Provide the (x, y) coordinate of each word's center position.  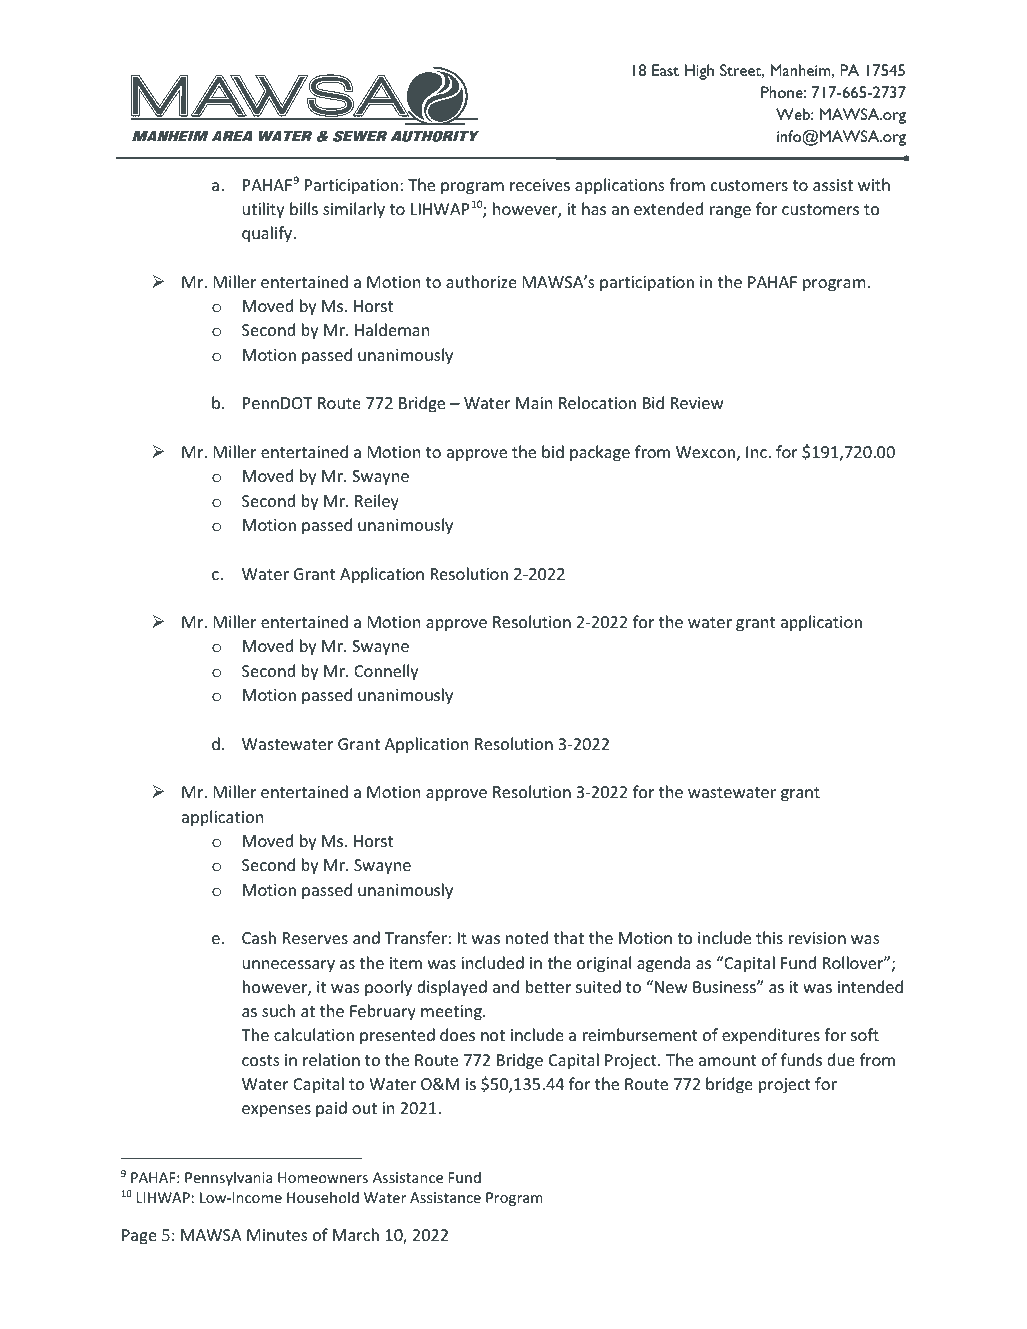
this (769, 937)
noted (527, 937)
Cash (259, 937)
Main (534, 403)
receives (540, 185)
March (356, 1234)
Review (697, 403)
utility (263, 210)
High (699, 72)
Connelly (386, 672)
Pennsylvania (229, 1178)
